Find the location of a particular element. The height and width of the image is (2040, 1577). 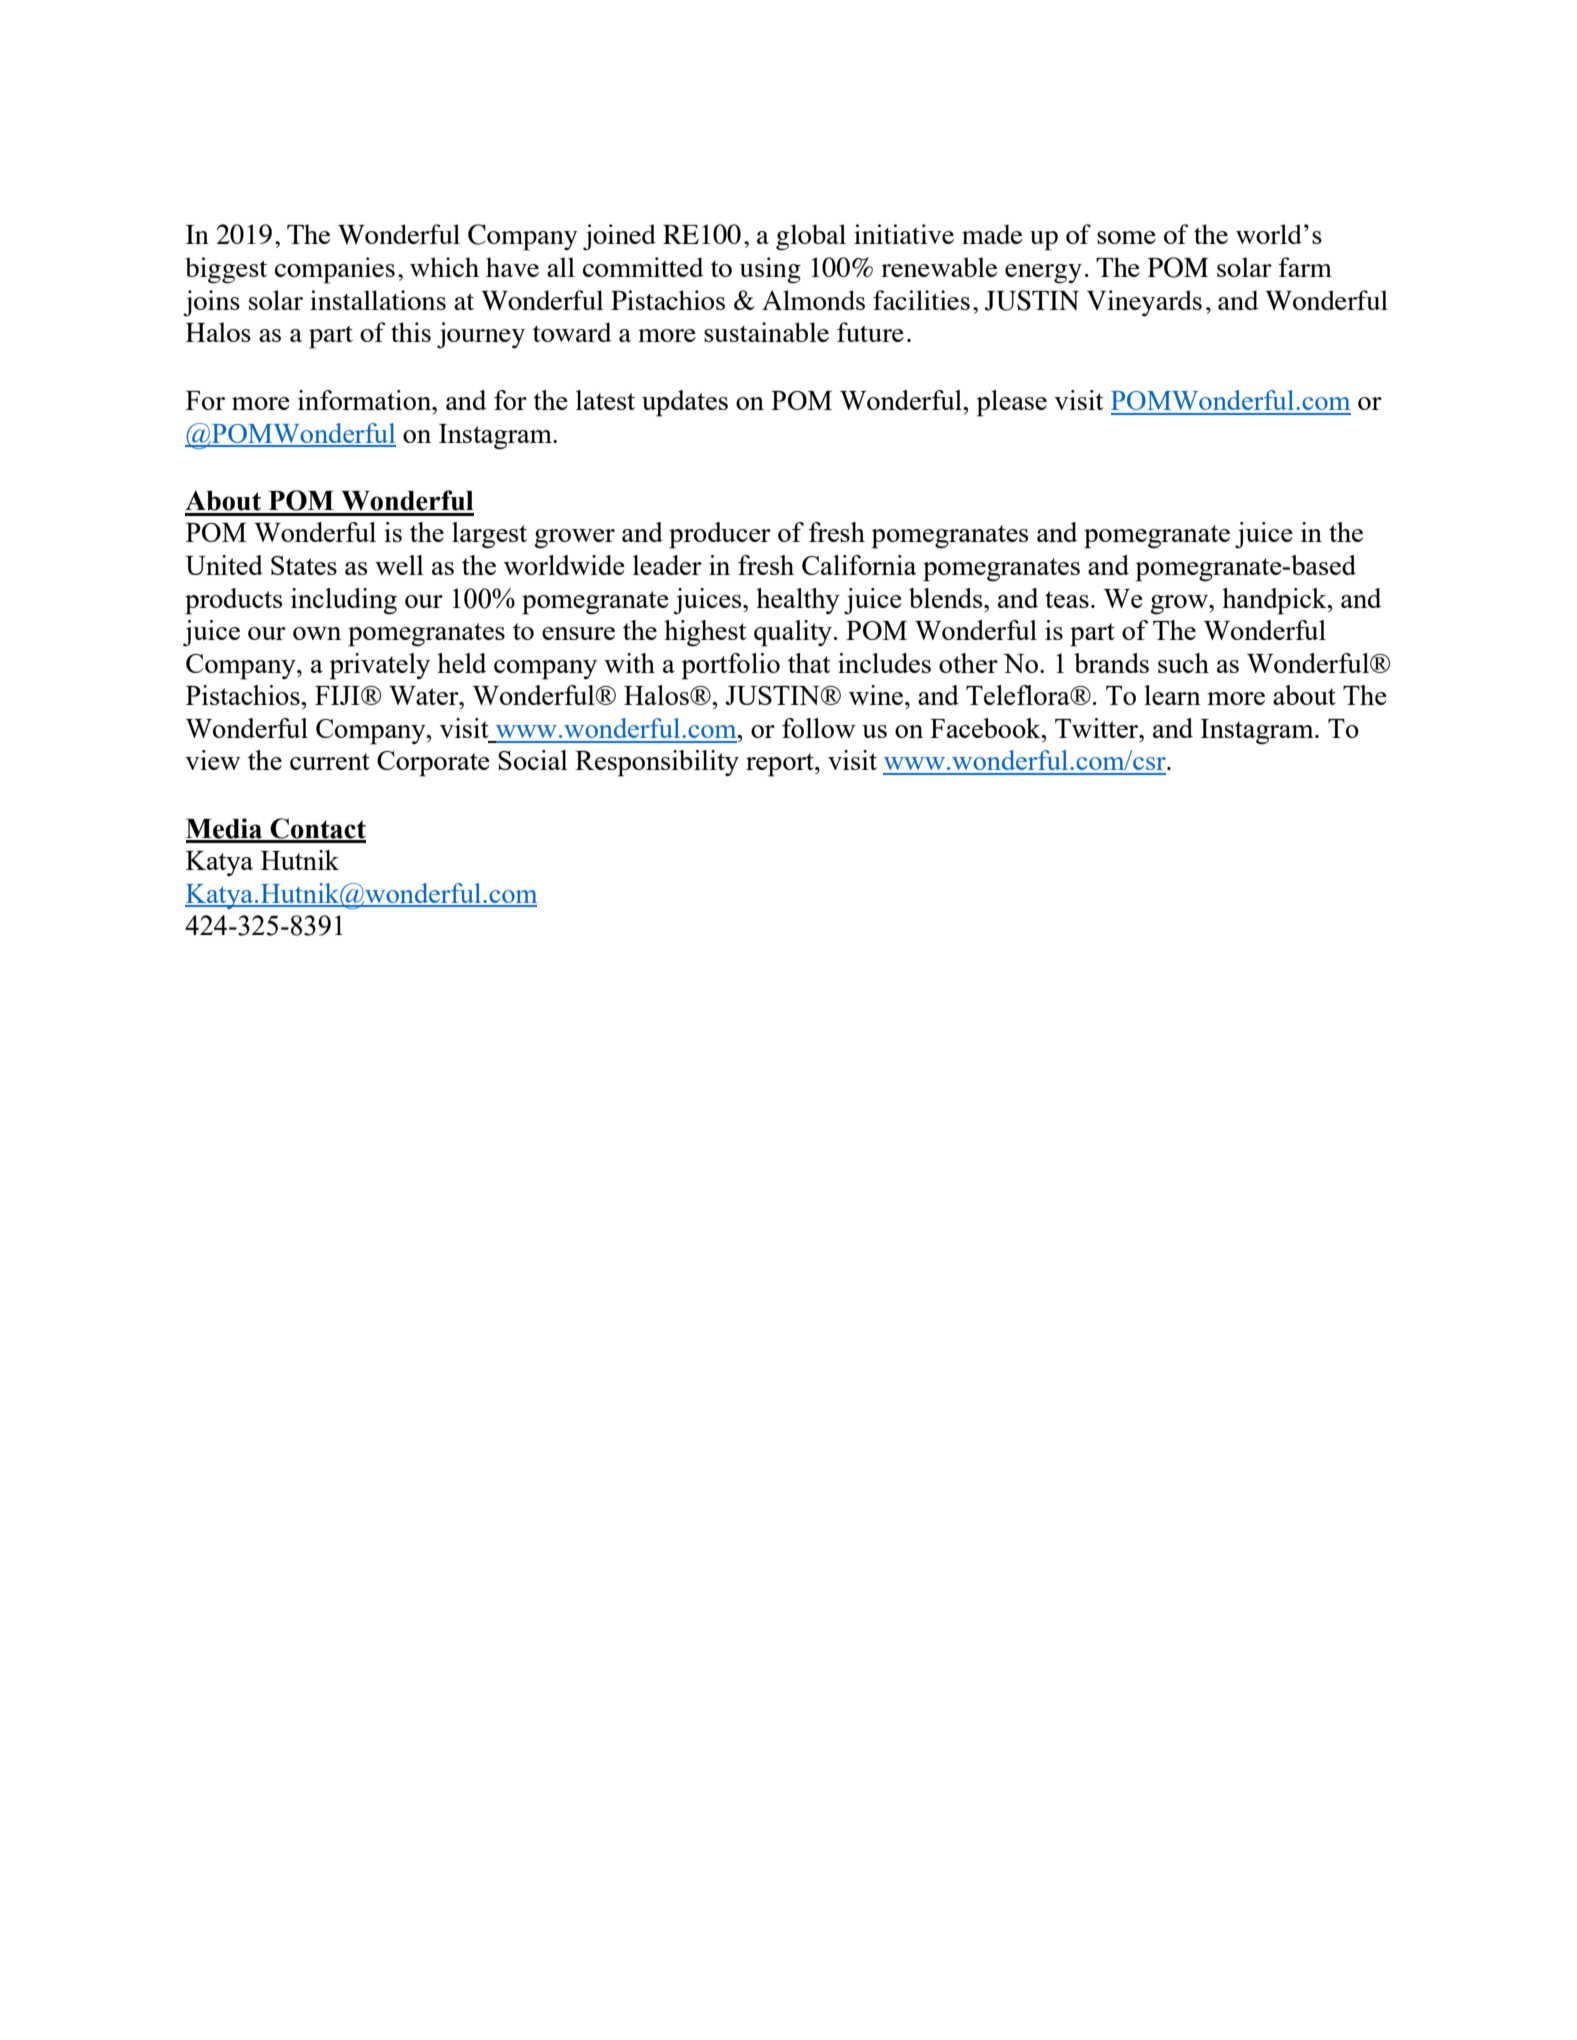

States is located at coordinates (304, 565).
